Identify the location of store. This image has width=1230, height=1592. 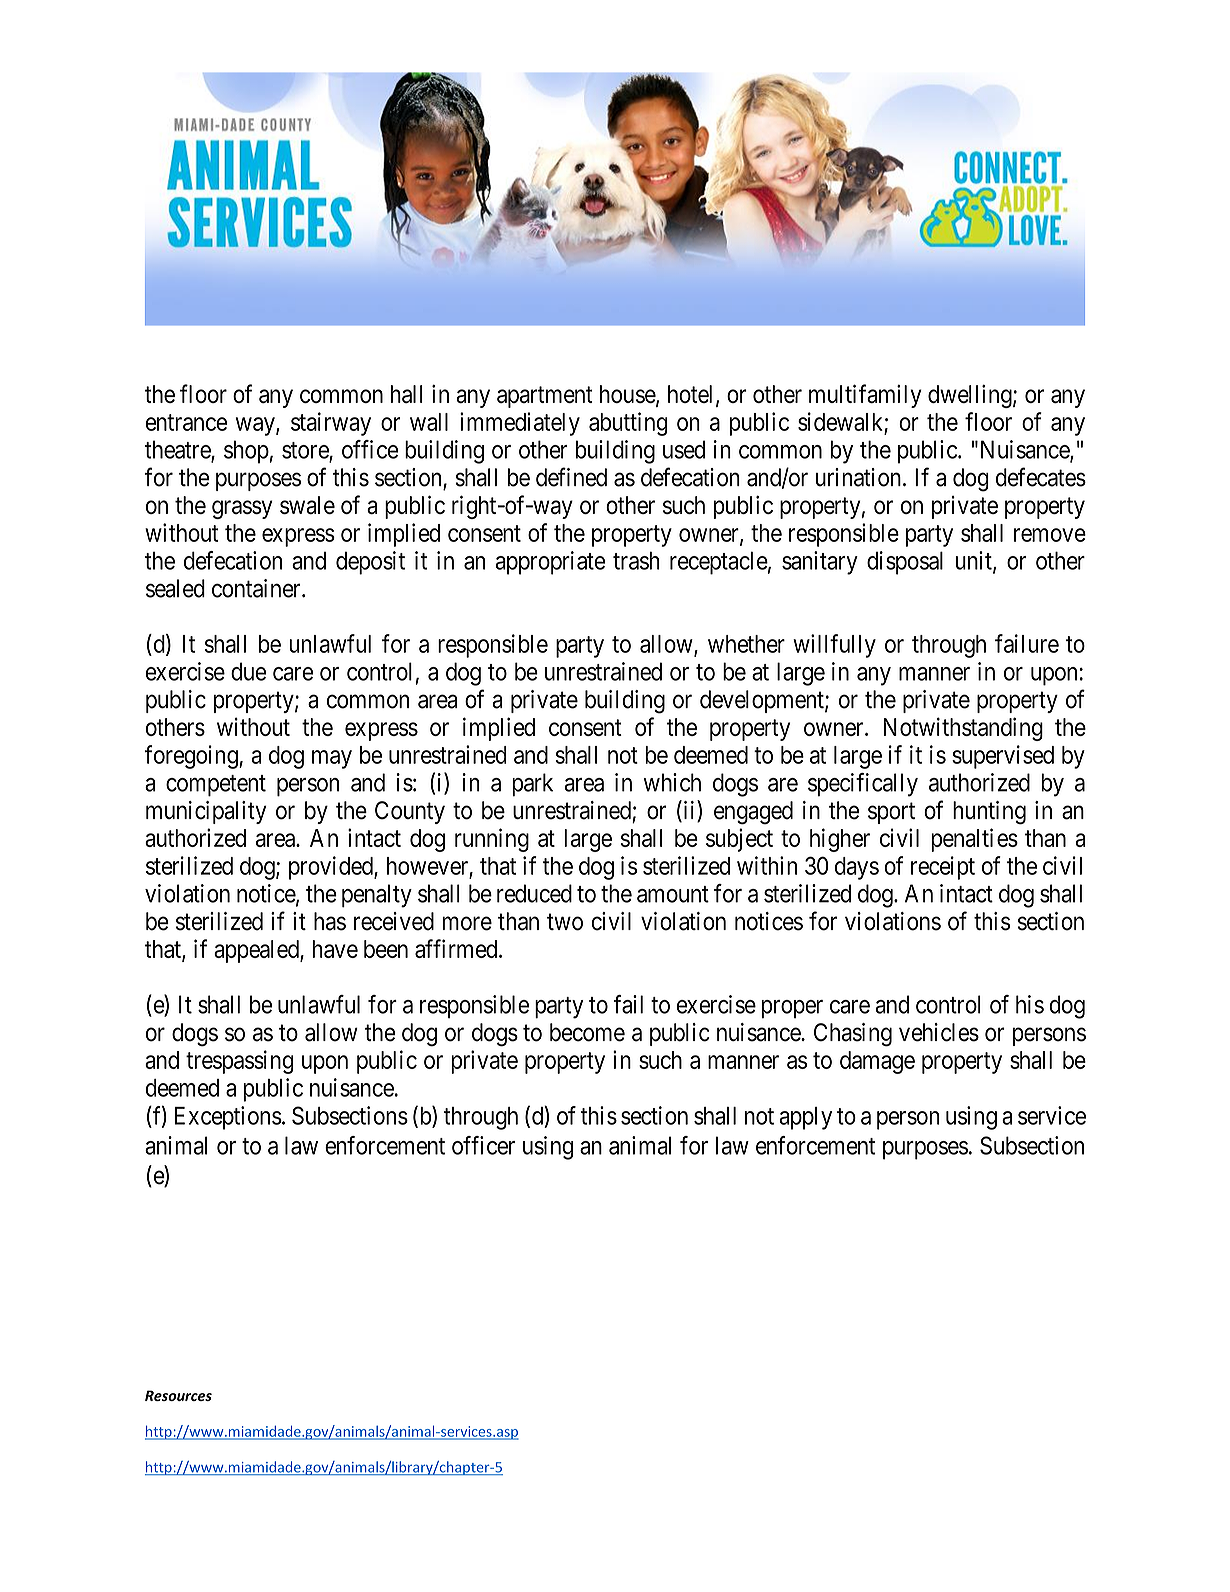
(305, 450).
